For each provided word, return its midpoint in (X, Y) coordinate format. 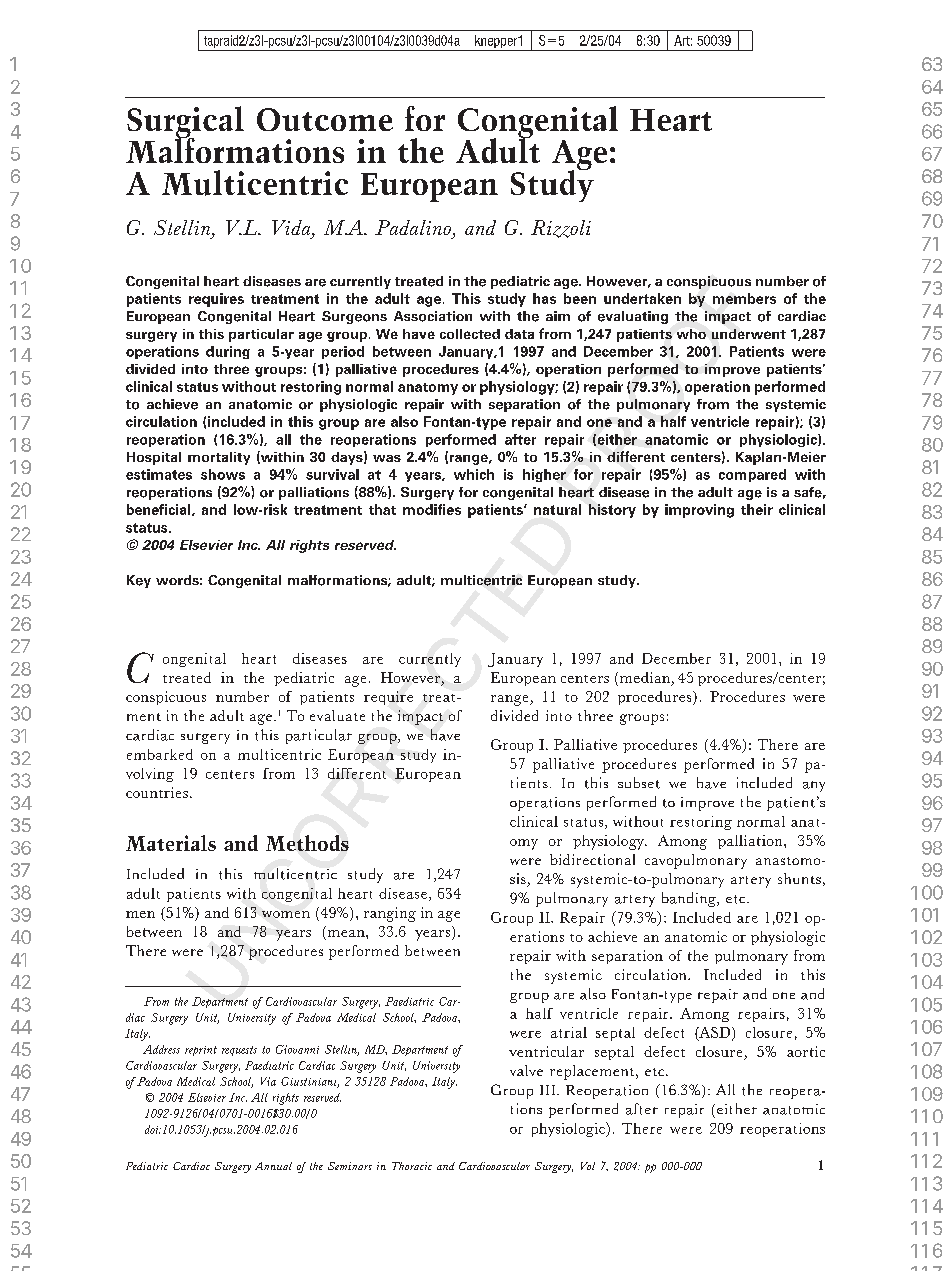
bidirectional (592, 859)
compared (752, 475)
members (744, 298)
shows (223, 474)
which (474, 474)
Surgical (185, 123)
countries (157, 792)
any (814, 786)
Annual (273, 1166)
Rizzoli (561, 229)
